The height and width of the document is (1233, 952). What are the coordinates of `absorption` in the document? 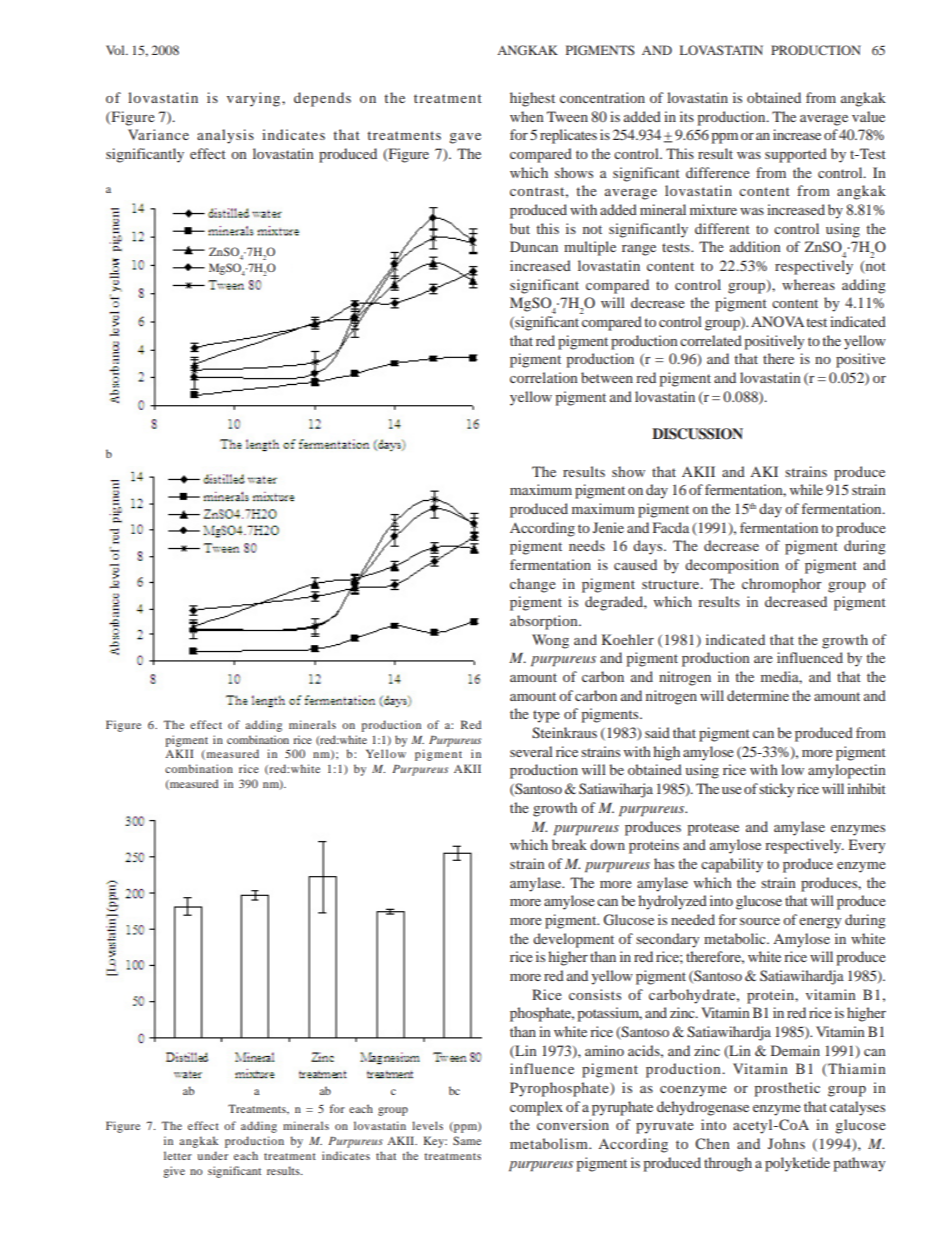 It's located at (545, 622).
